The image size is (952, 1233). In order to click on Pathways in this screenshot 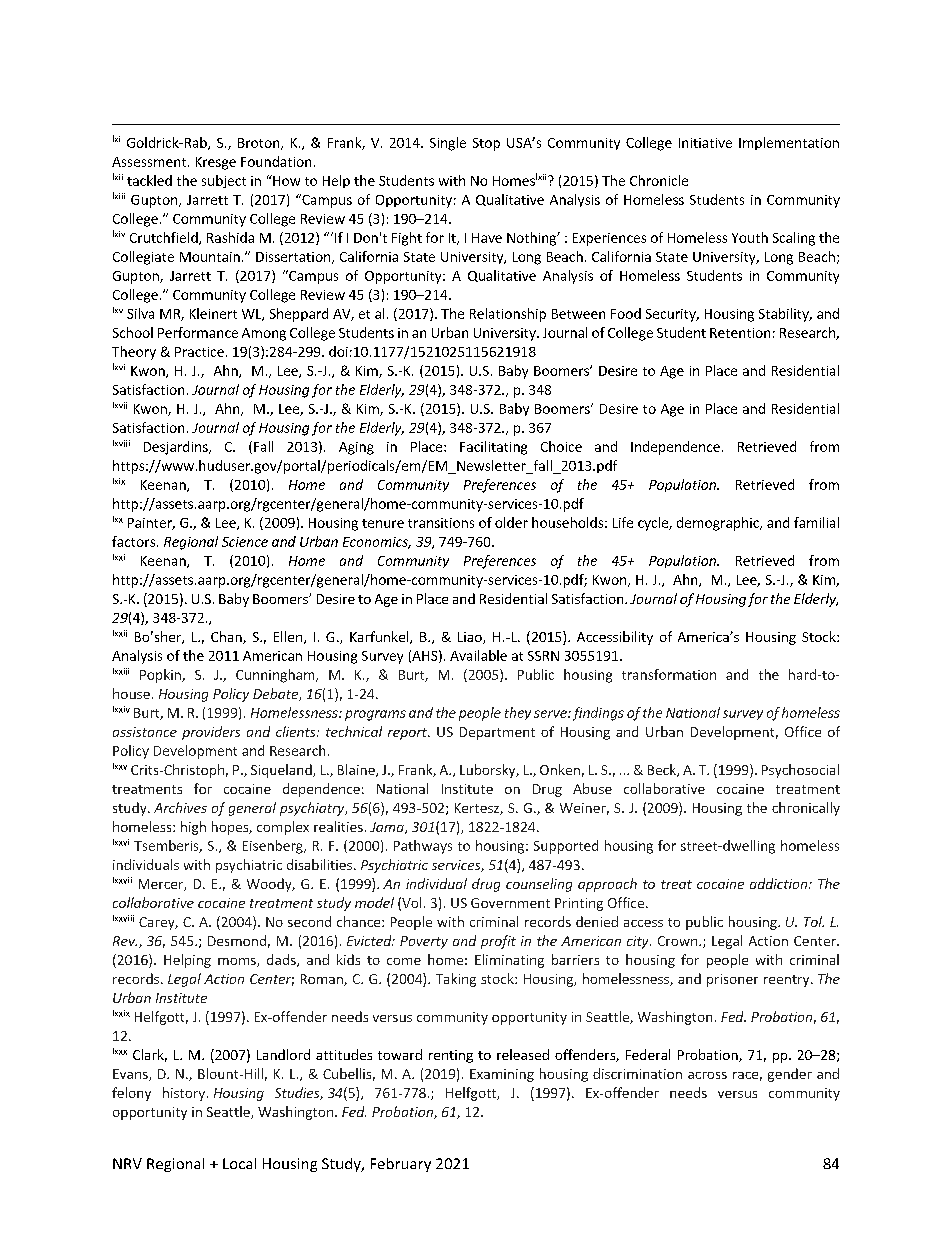, I will do `click(423, 847)`.
